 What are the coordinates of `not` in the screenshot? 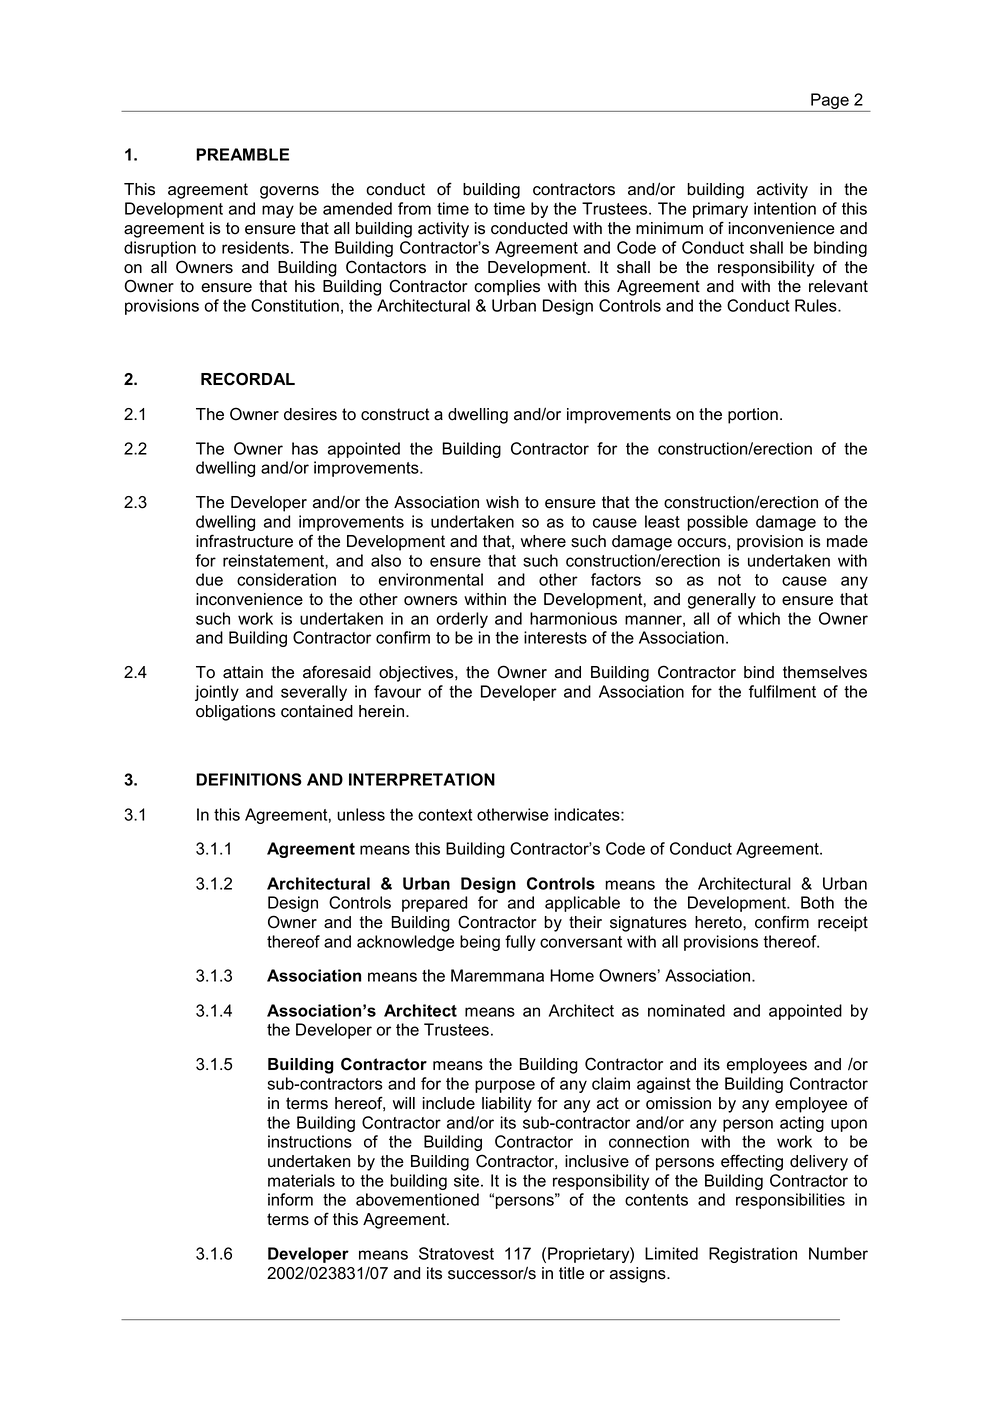 It's located at (729, 580).
